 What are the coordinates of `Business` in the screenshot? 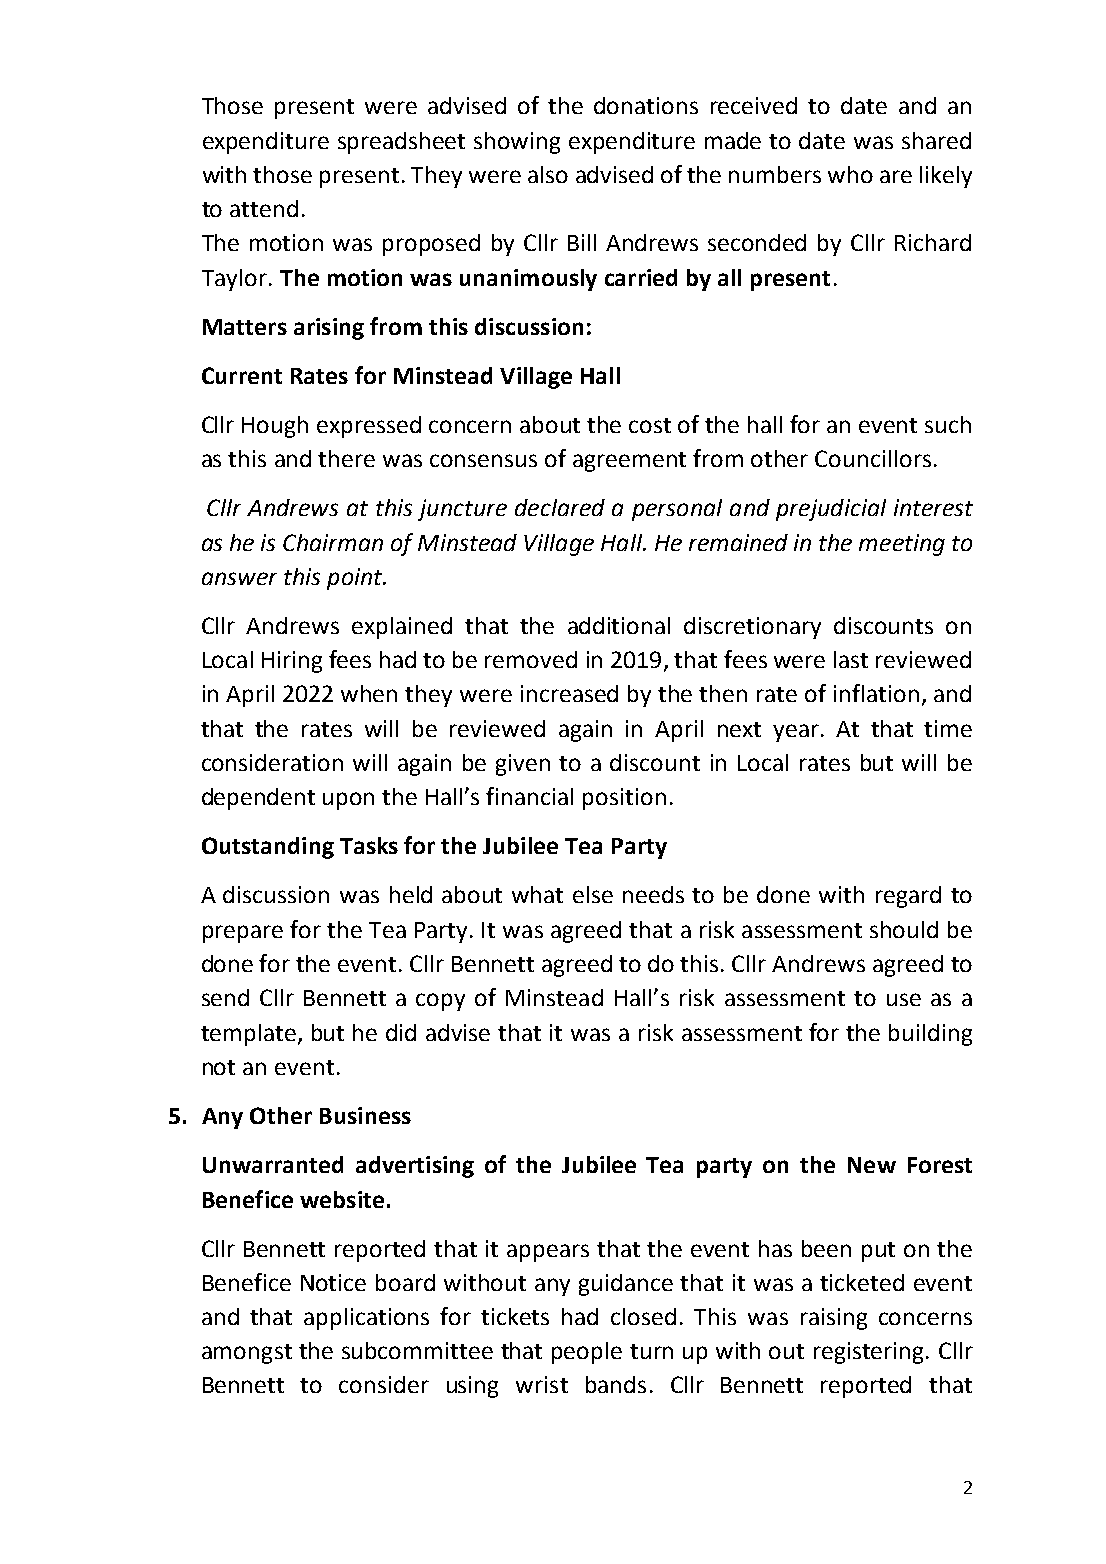 It's located at (365, 1115).
